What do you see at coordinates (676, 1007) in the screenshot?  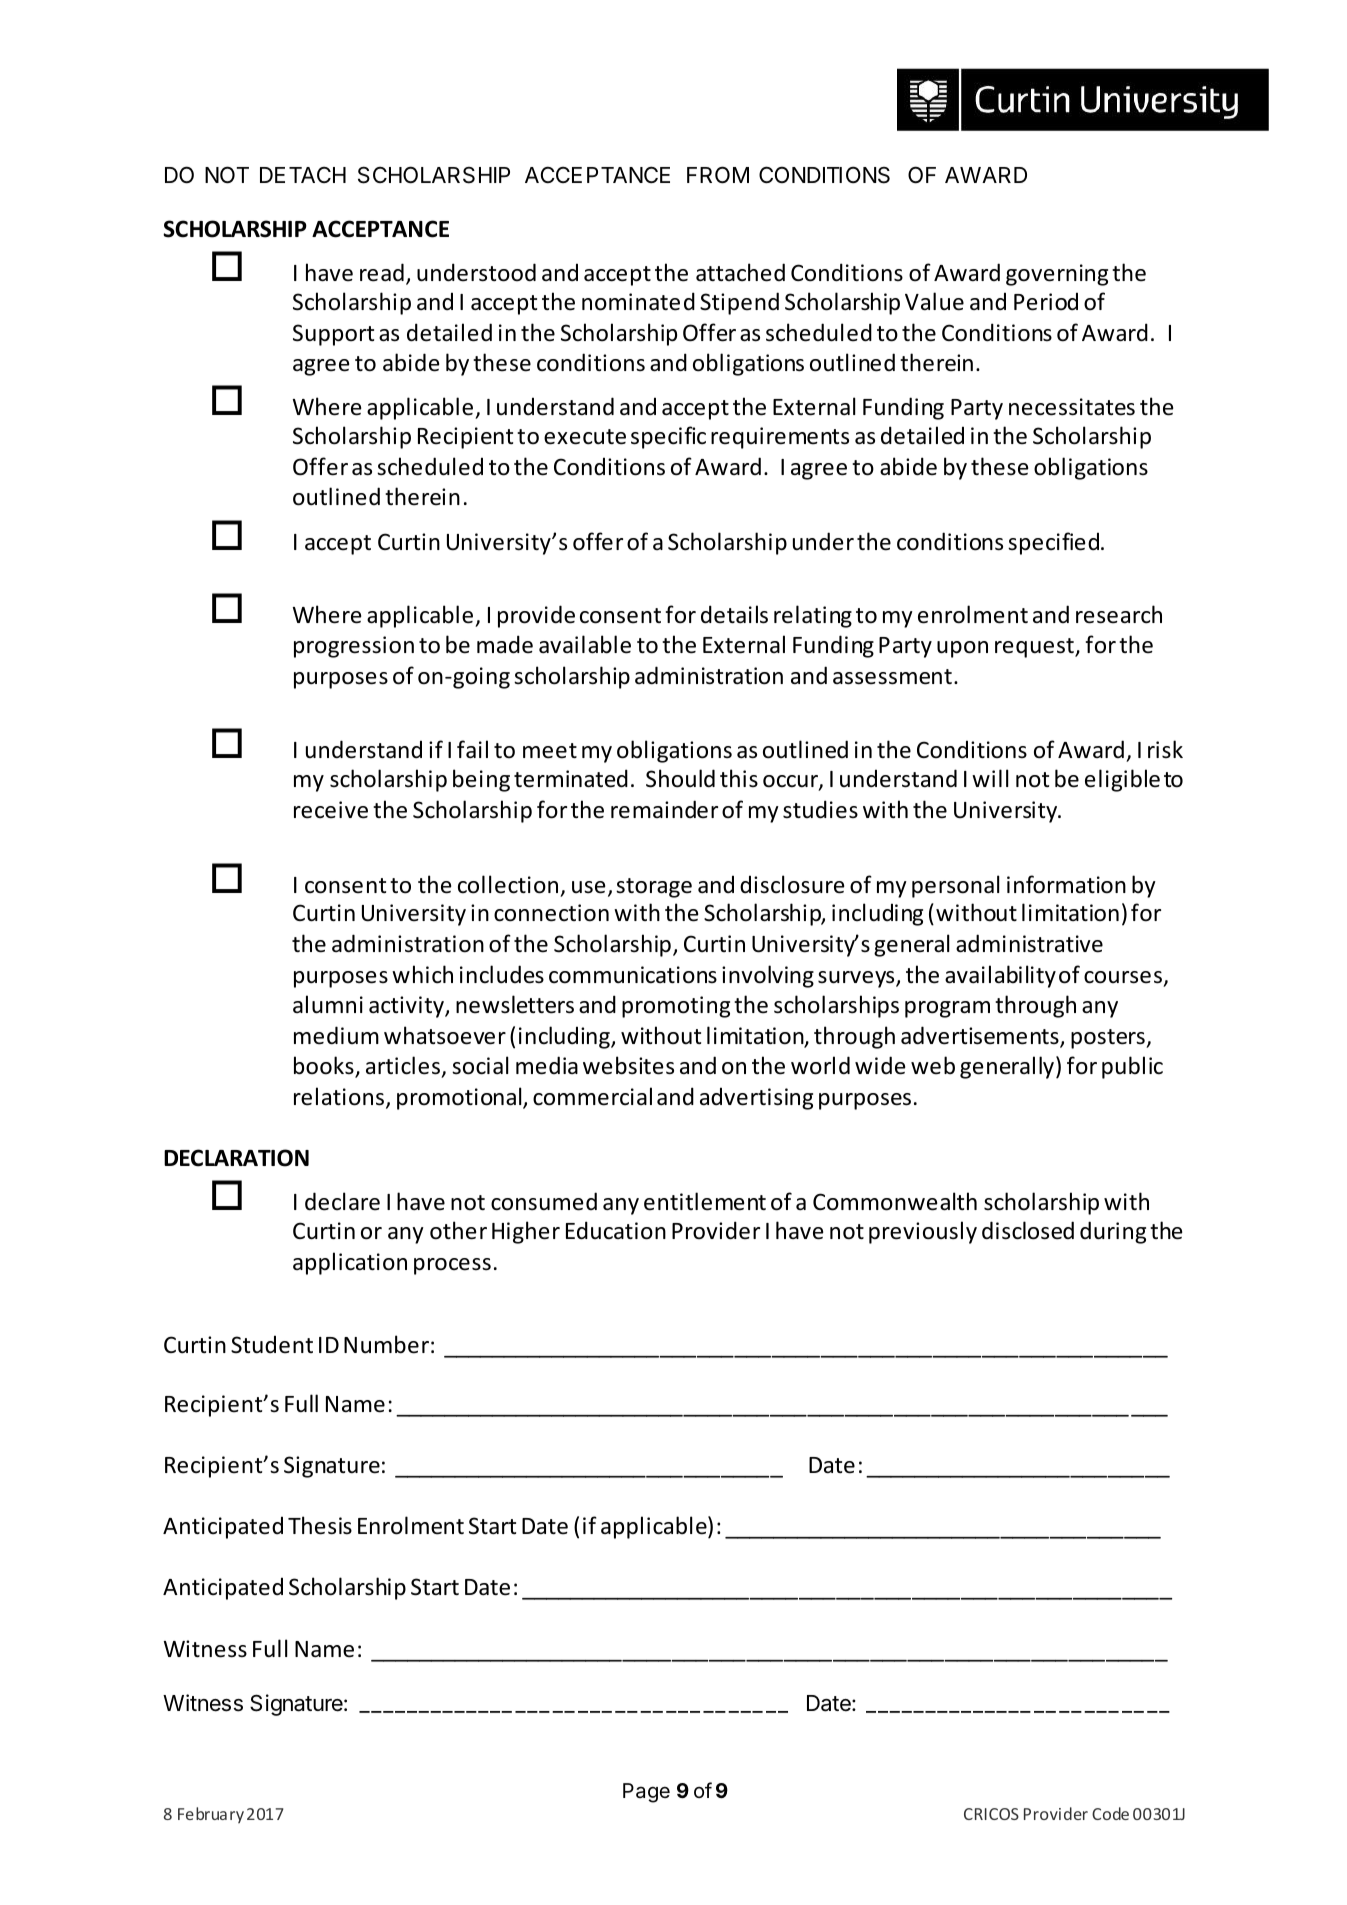 I see `promoting` at bounding box center [676, 1007].
